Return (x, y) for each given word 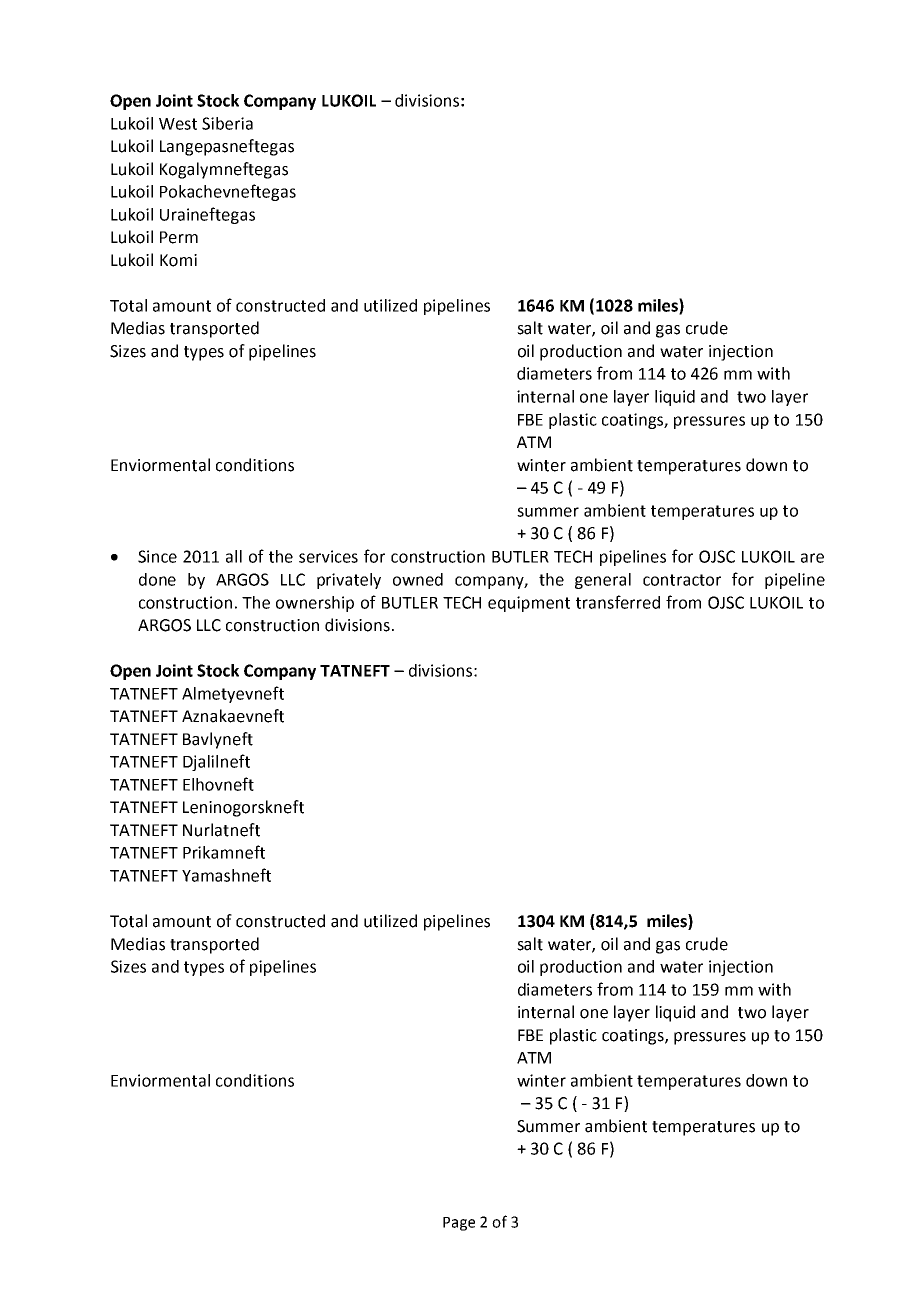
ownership (315, 604)
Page (459, 1224)
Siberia (227, 123)
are (812, 558)
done (157, 579)
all (234, 556)
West (178, 124)
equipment (529, 604)
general (603, 581)
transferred (618, 602)
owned (418, 579)
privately (349, 581)
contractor (682, 580)
